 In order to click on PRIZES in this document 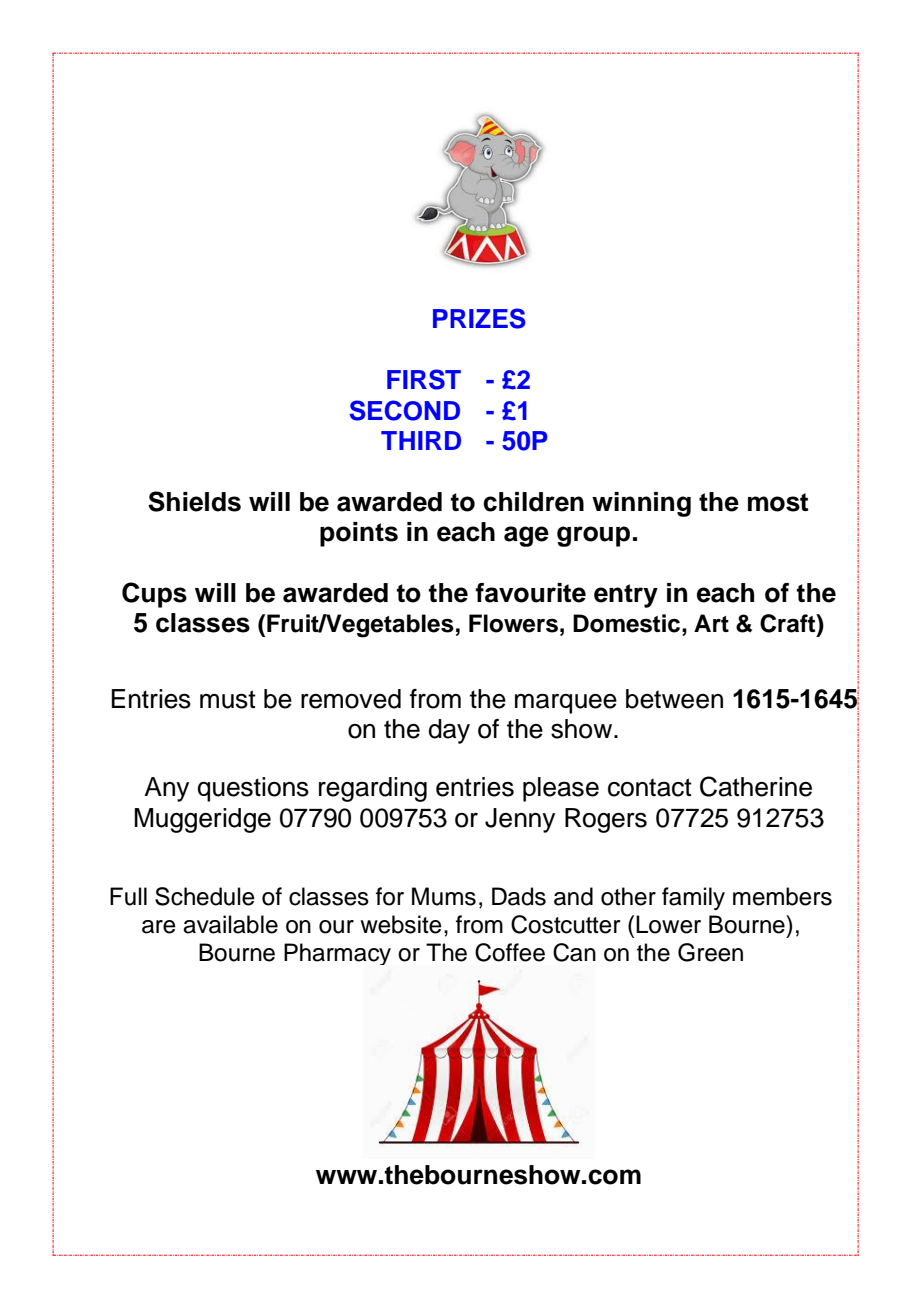, I will do `click(479, 318)`.
